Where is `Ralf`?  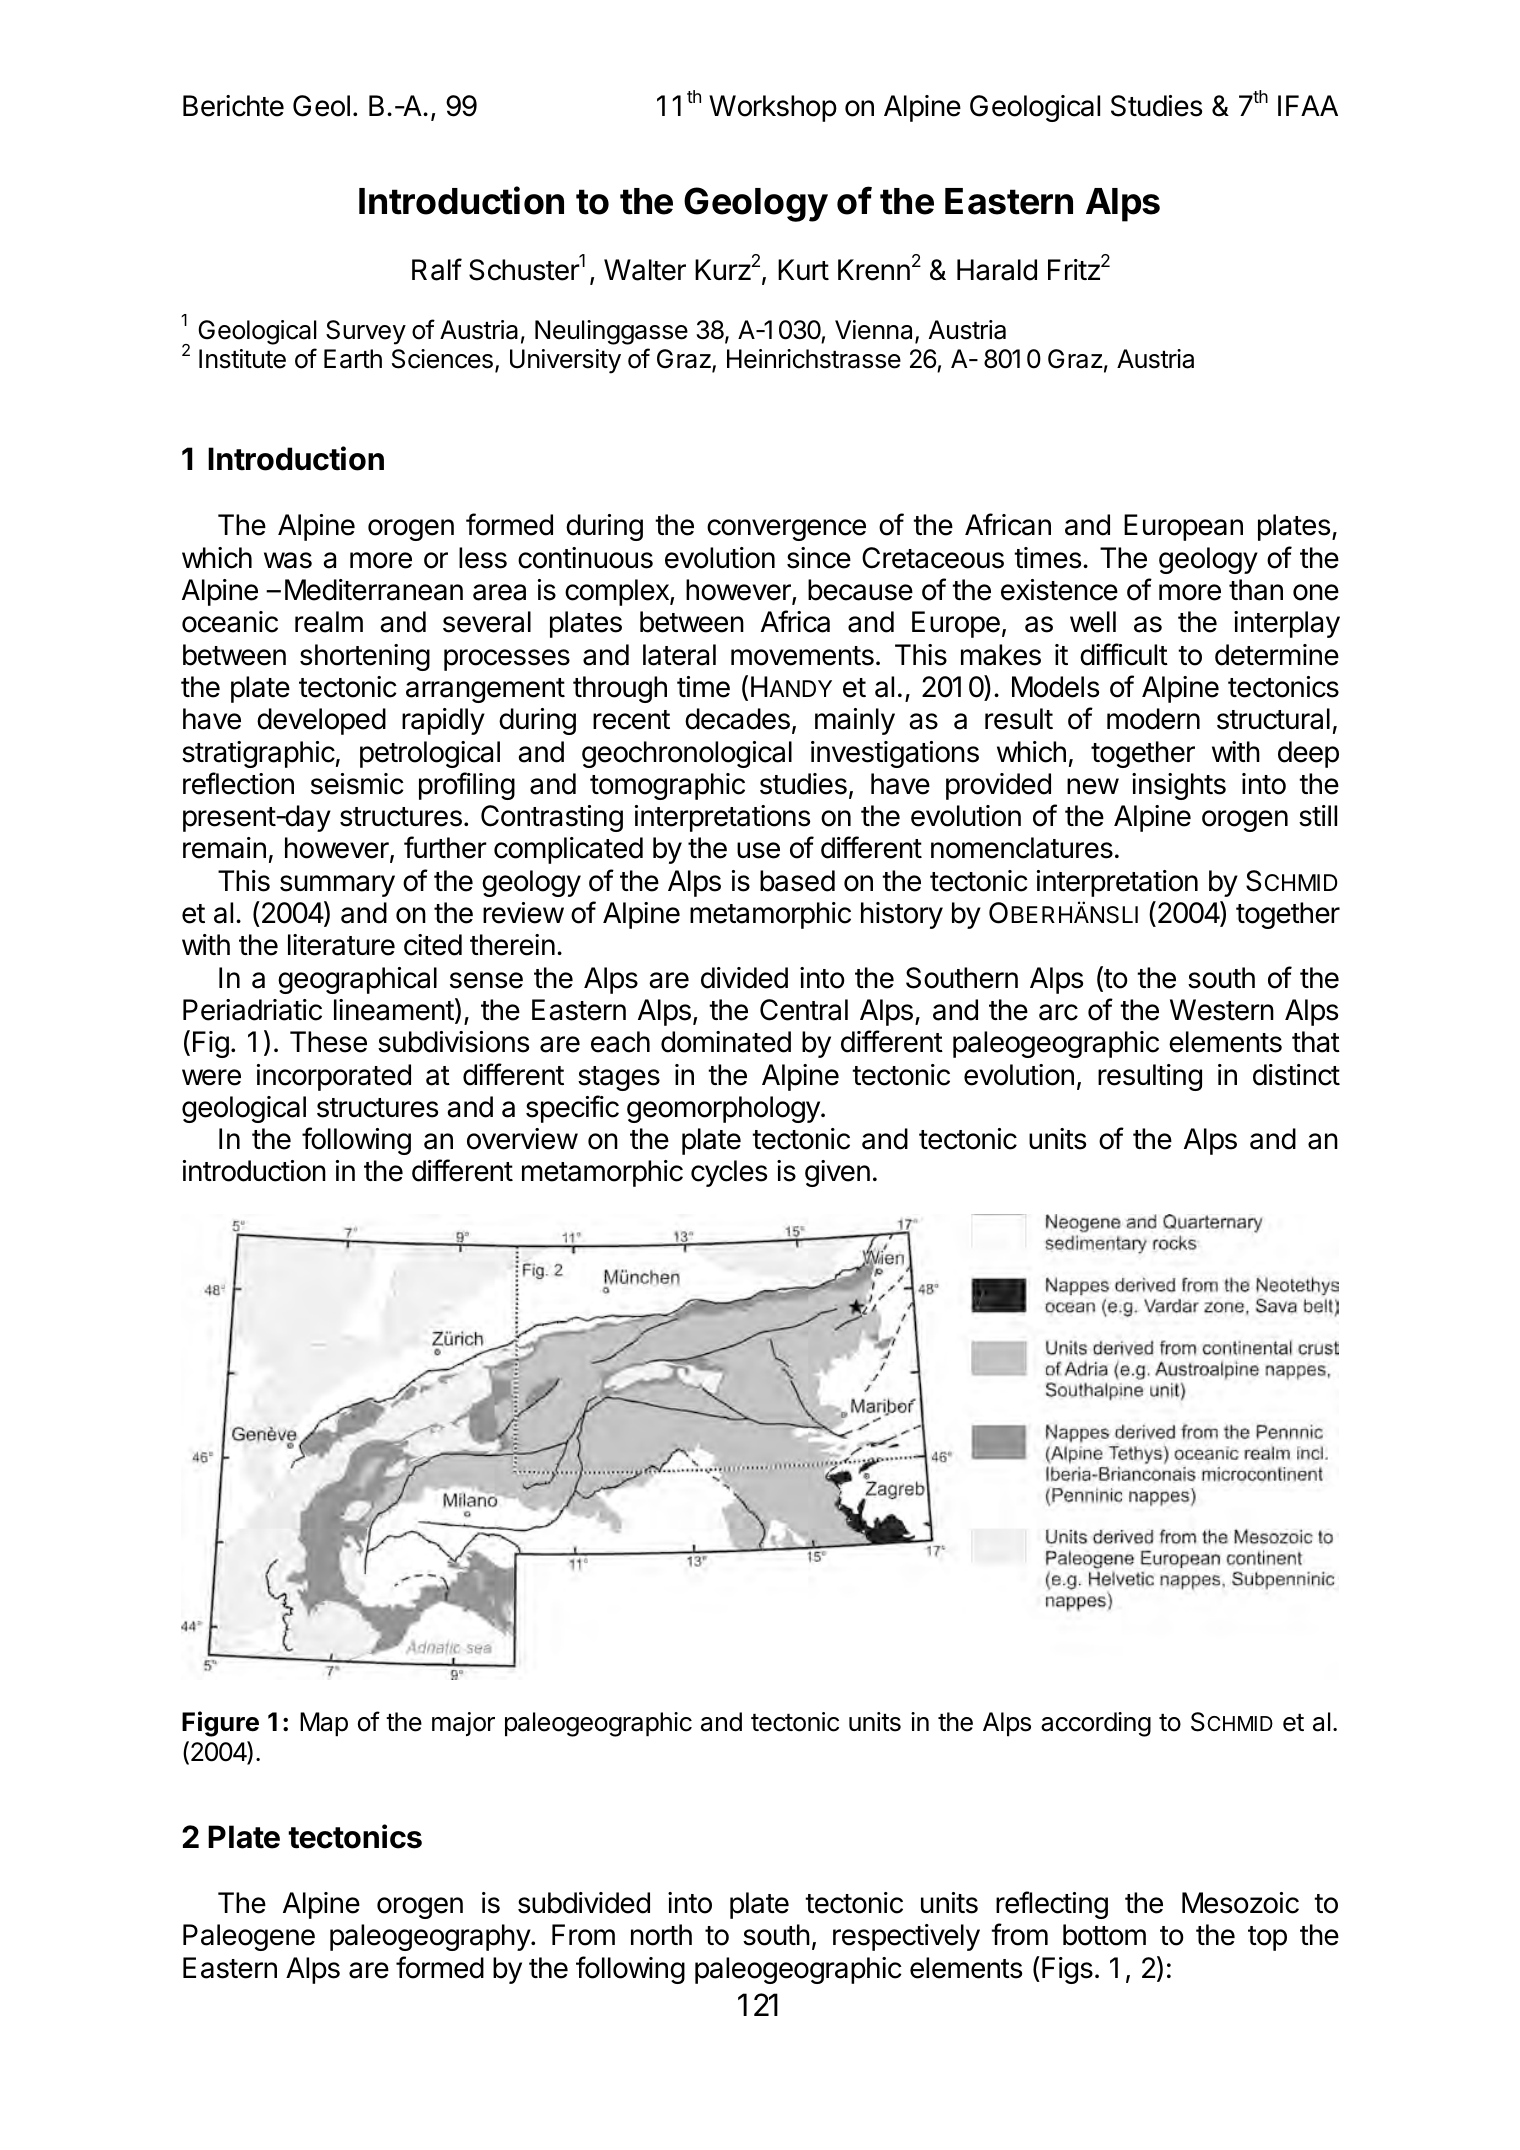 Ralf is located at coordinates (437, 269).
